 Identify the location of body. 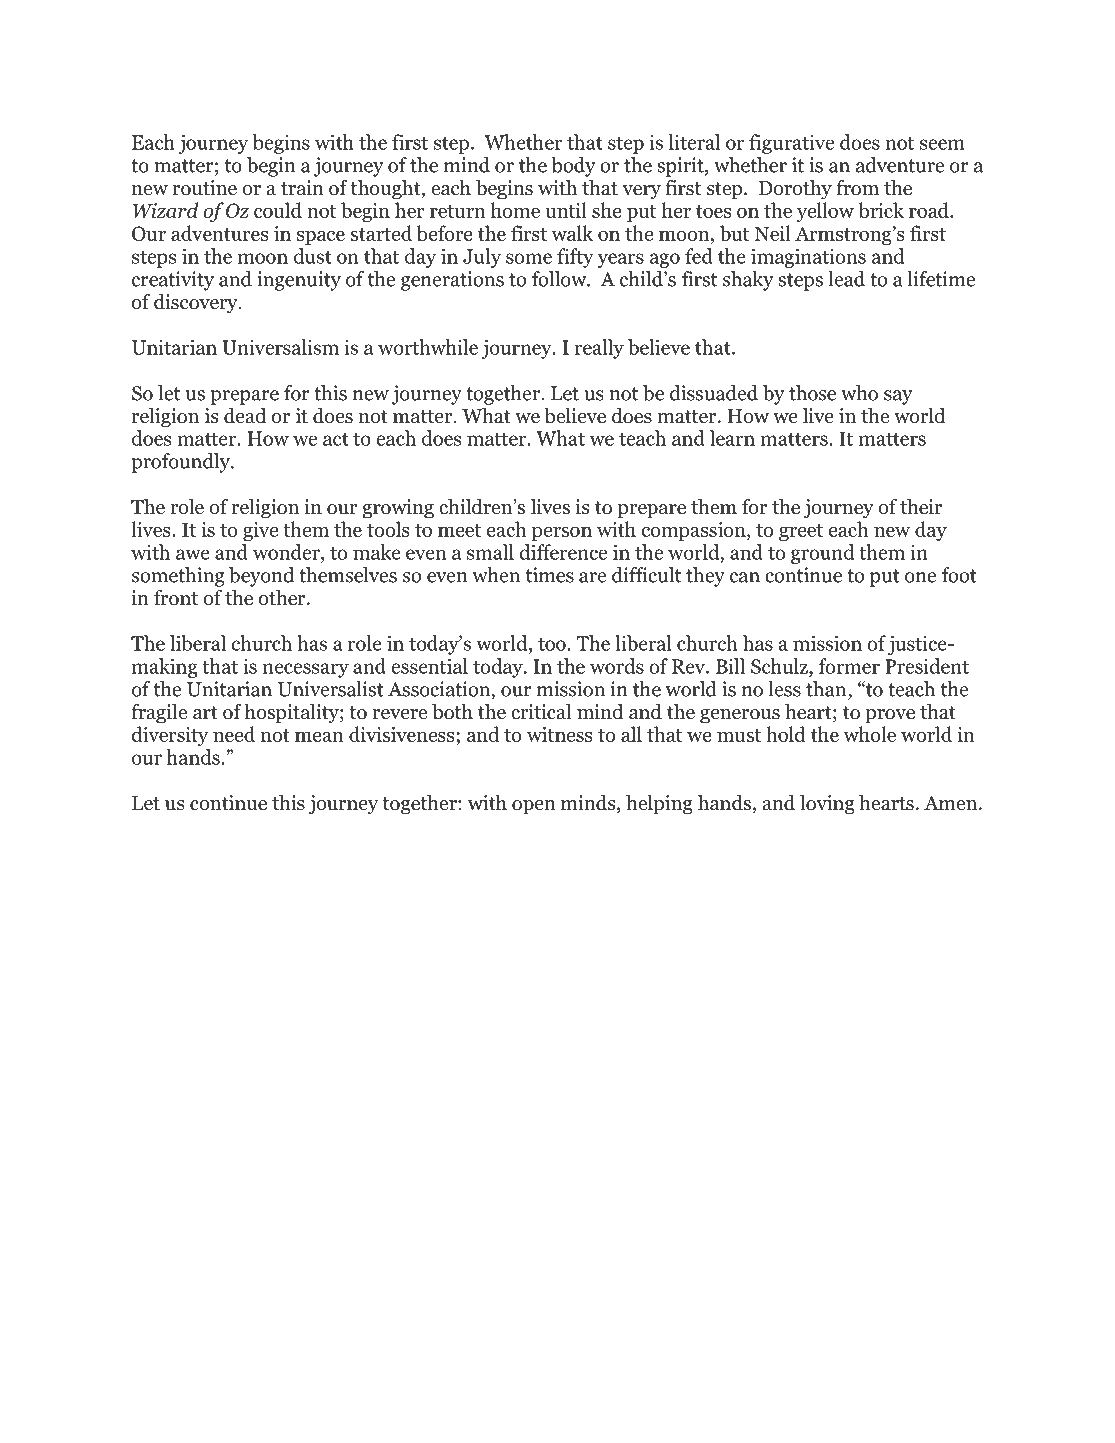
(573, 167).
